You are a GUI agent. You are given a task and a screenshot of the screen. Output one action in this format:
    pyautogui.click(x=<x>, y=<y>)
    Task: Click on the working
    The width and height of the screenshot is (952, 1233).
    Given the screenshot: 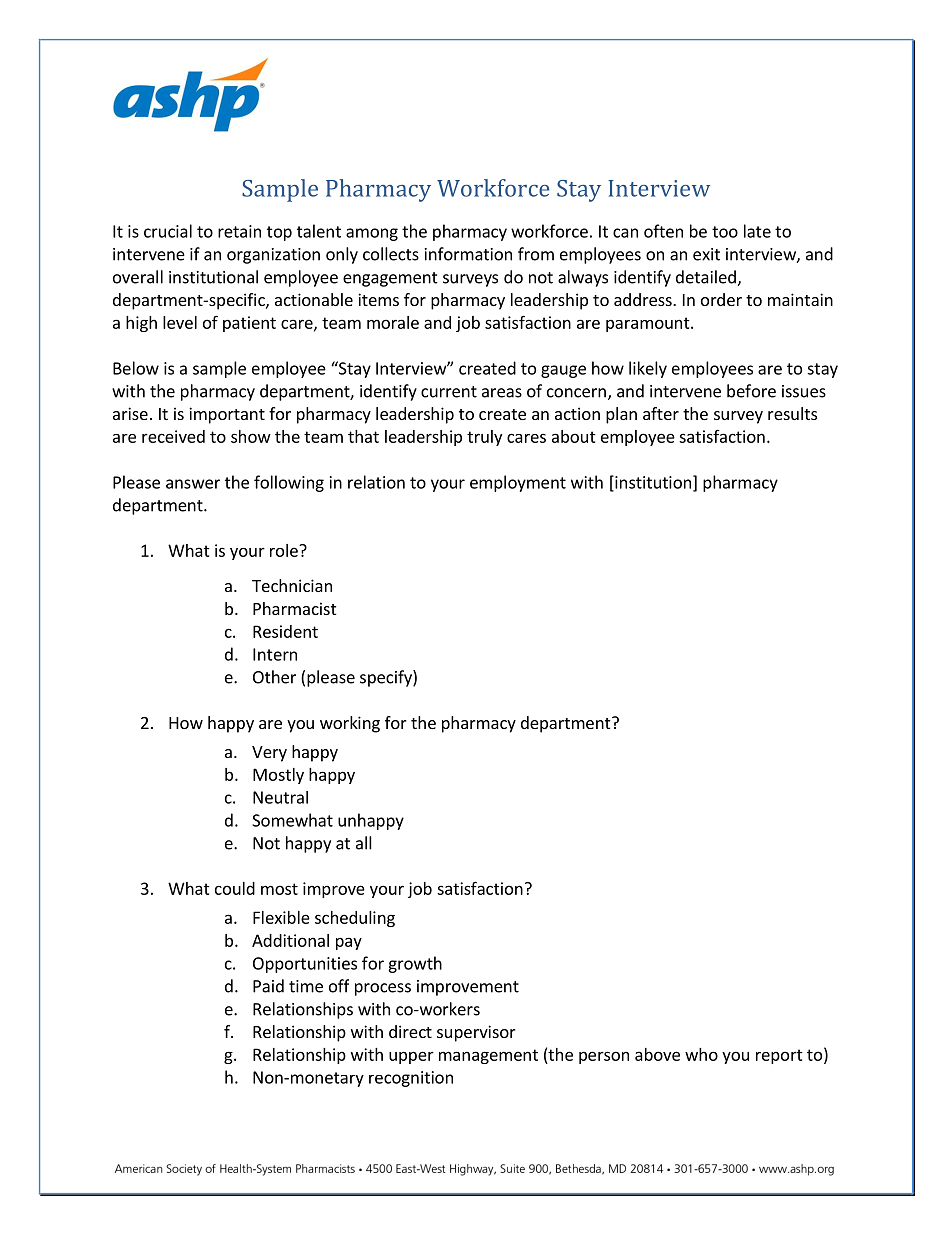 What is the action you would take?
    pyautogui.click(x=350, y=724)
